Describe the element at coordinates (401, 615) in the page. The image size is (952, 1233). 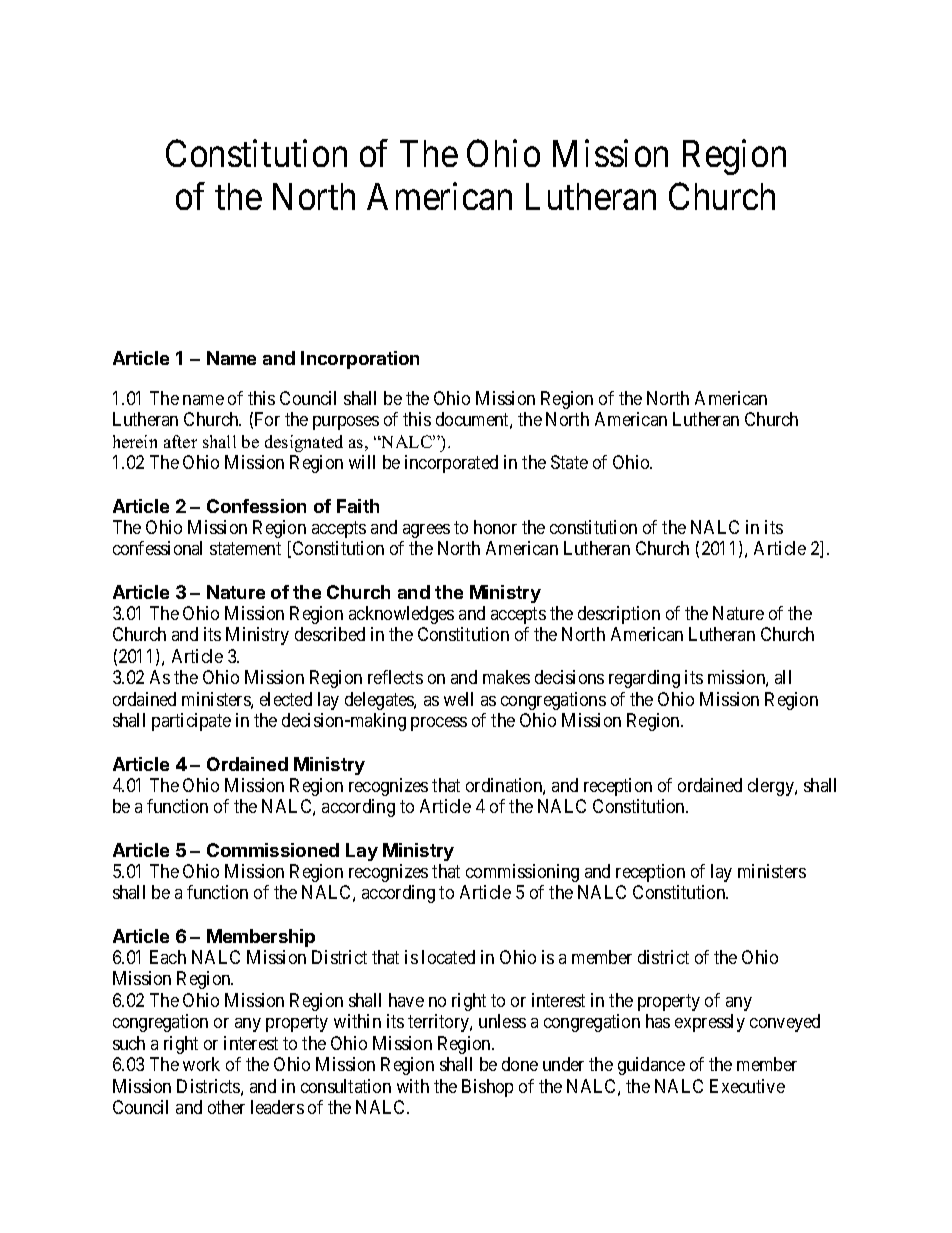
I see `acknowledges` at that location.
